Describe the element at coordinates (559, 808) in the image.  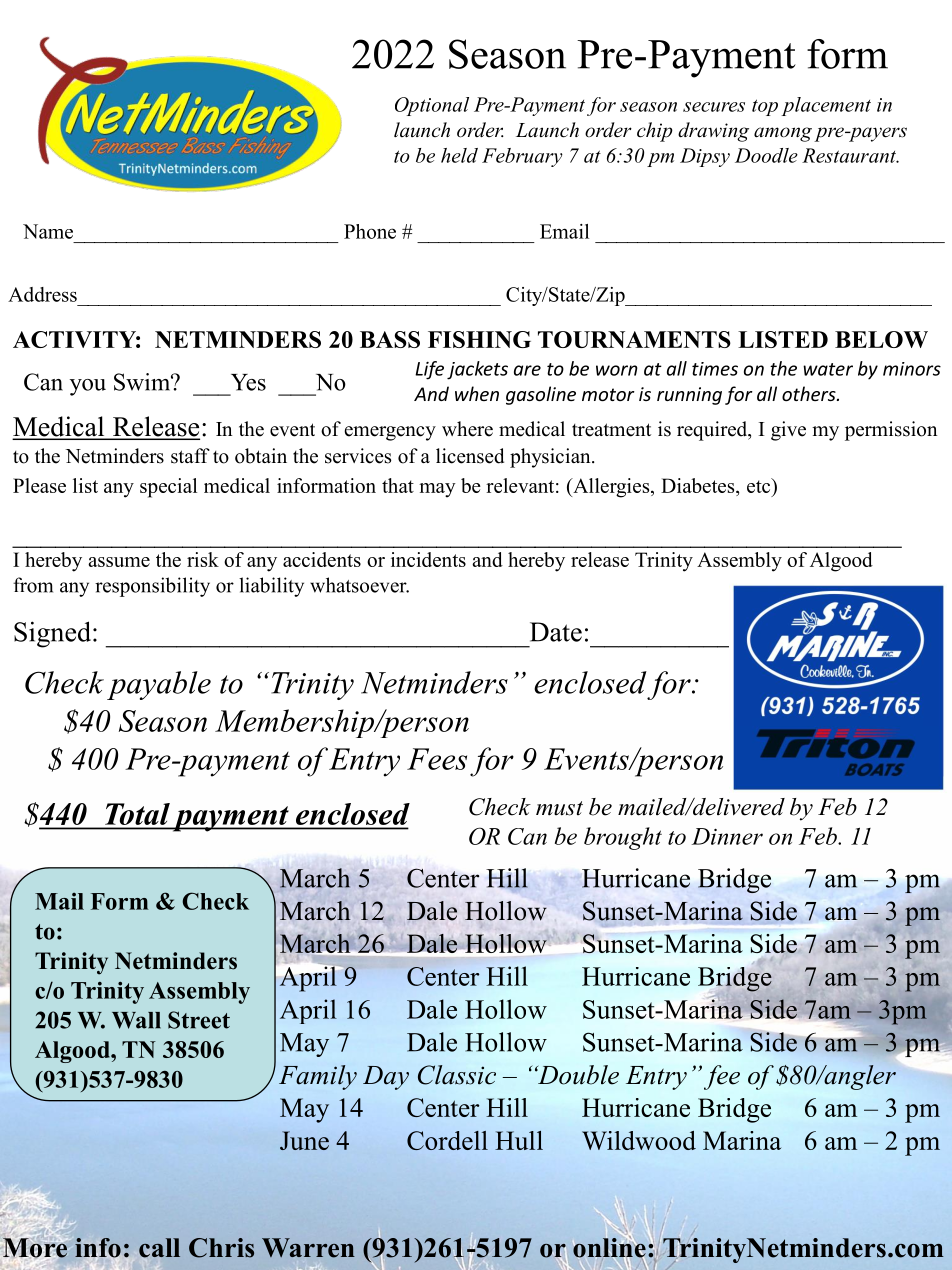
I see `must` at that location.
